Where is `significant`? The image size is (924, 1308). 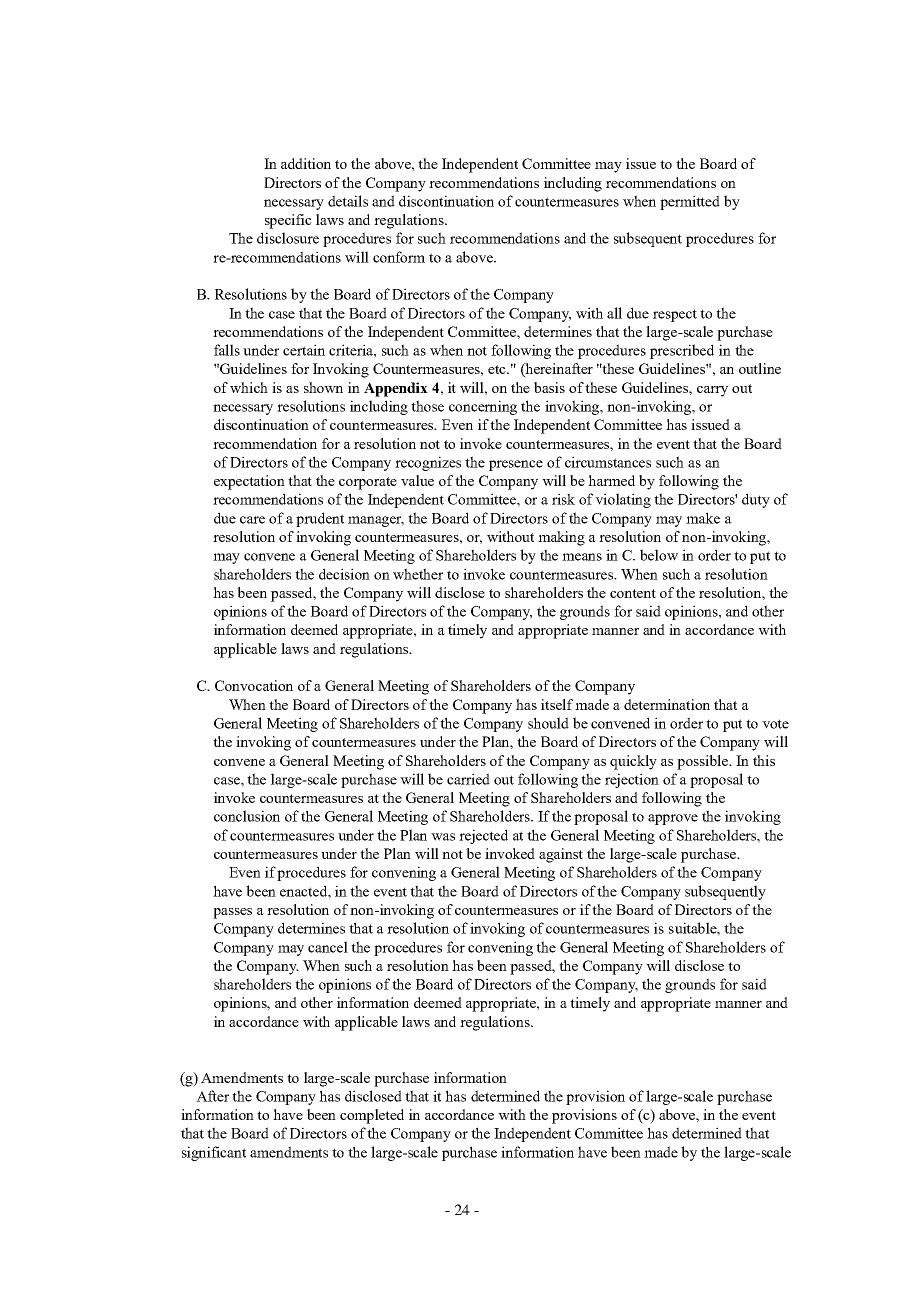 significant is located at coordinates (214, 1153).
